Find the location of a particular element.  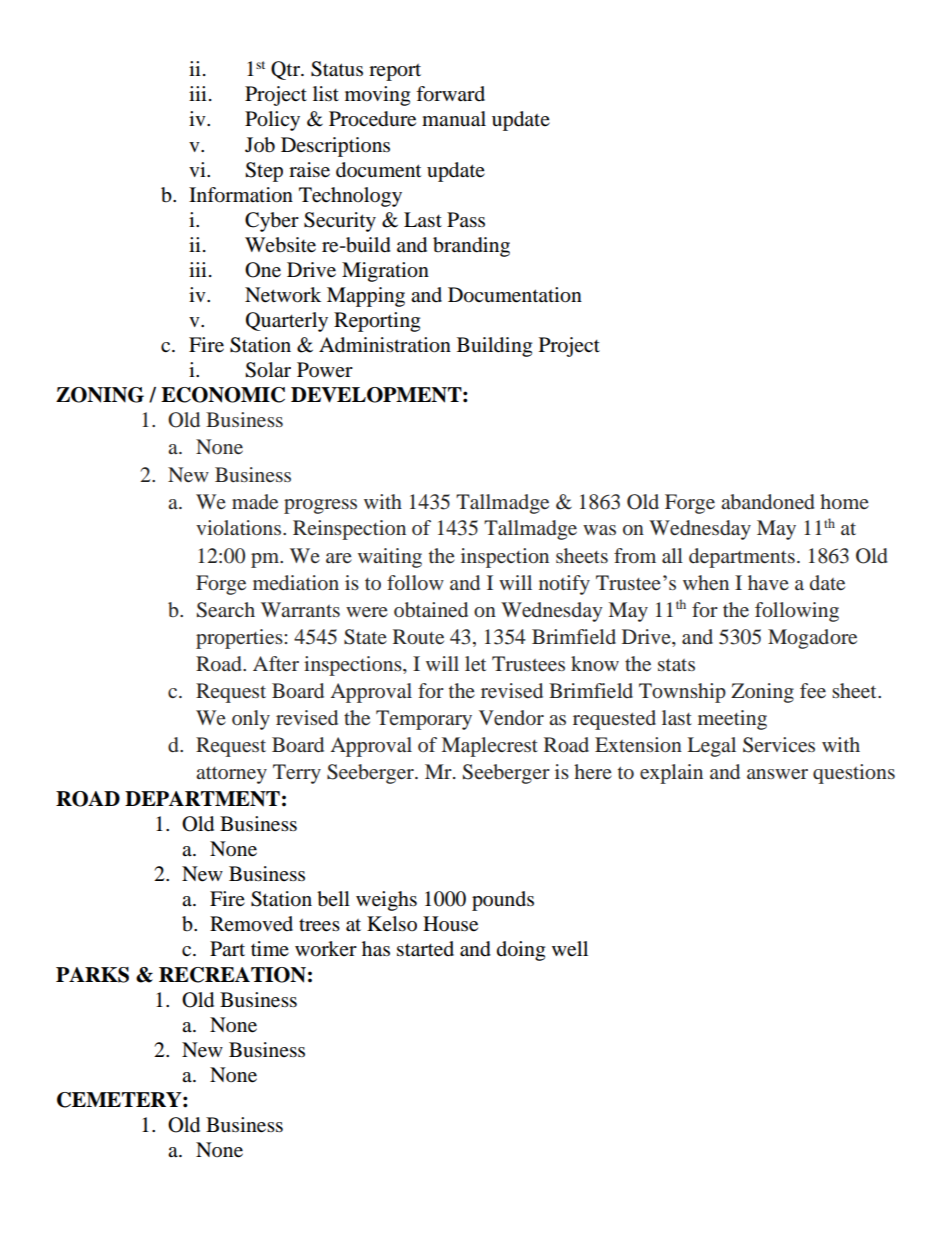

Network is located at coordinates (283, 295).
